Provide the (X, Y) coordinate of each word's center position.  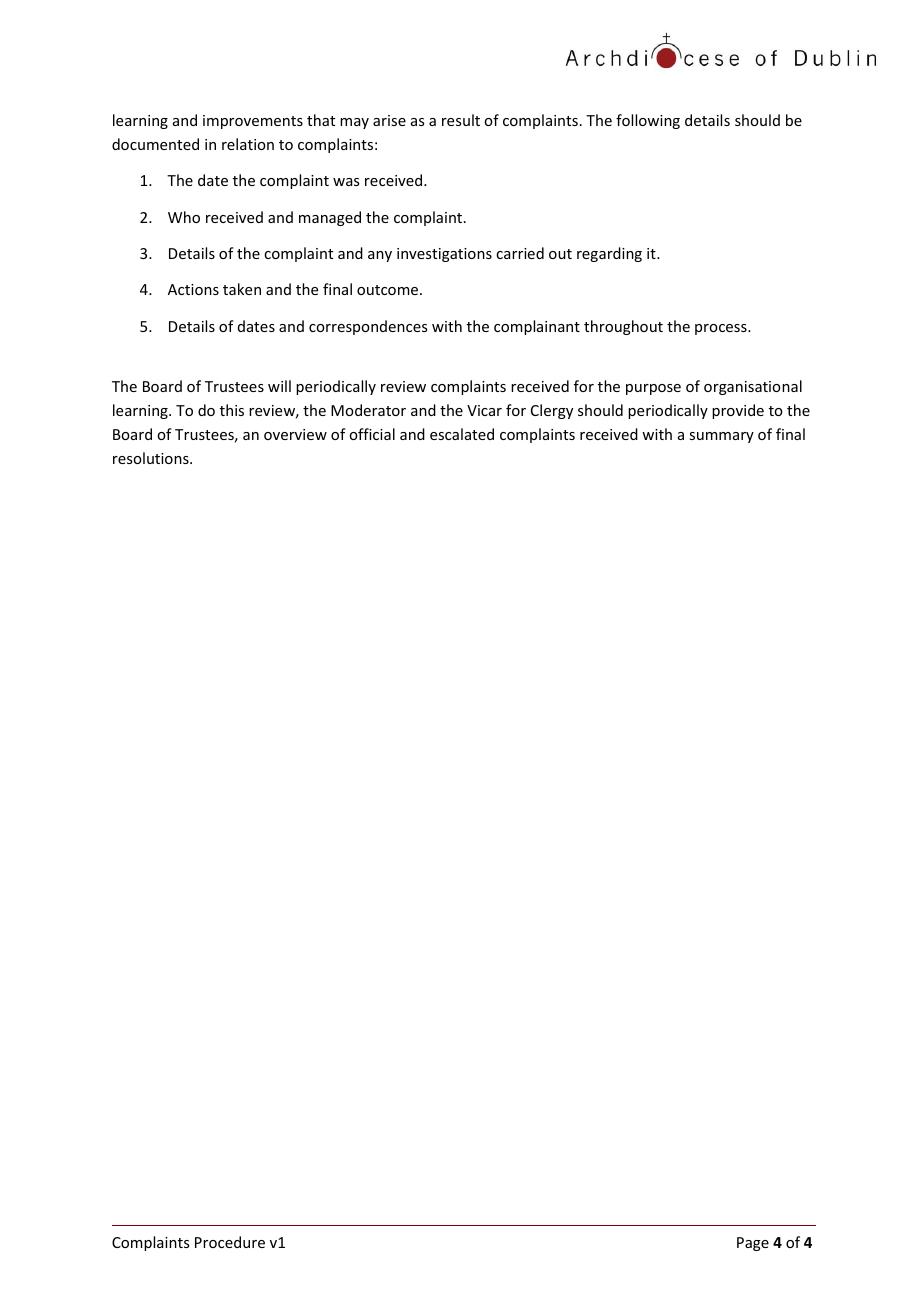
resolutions (152, 458)
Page (753, 1244)
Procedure (230, 1242)
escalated (462, 434)
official (372, 434)
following (648, 121)
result (461, 120)
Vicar (484, 410)
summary (721, 437)
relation (248, 144)
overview (295, 434)
